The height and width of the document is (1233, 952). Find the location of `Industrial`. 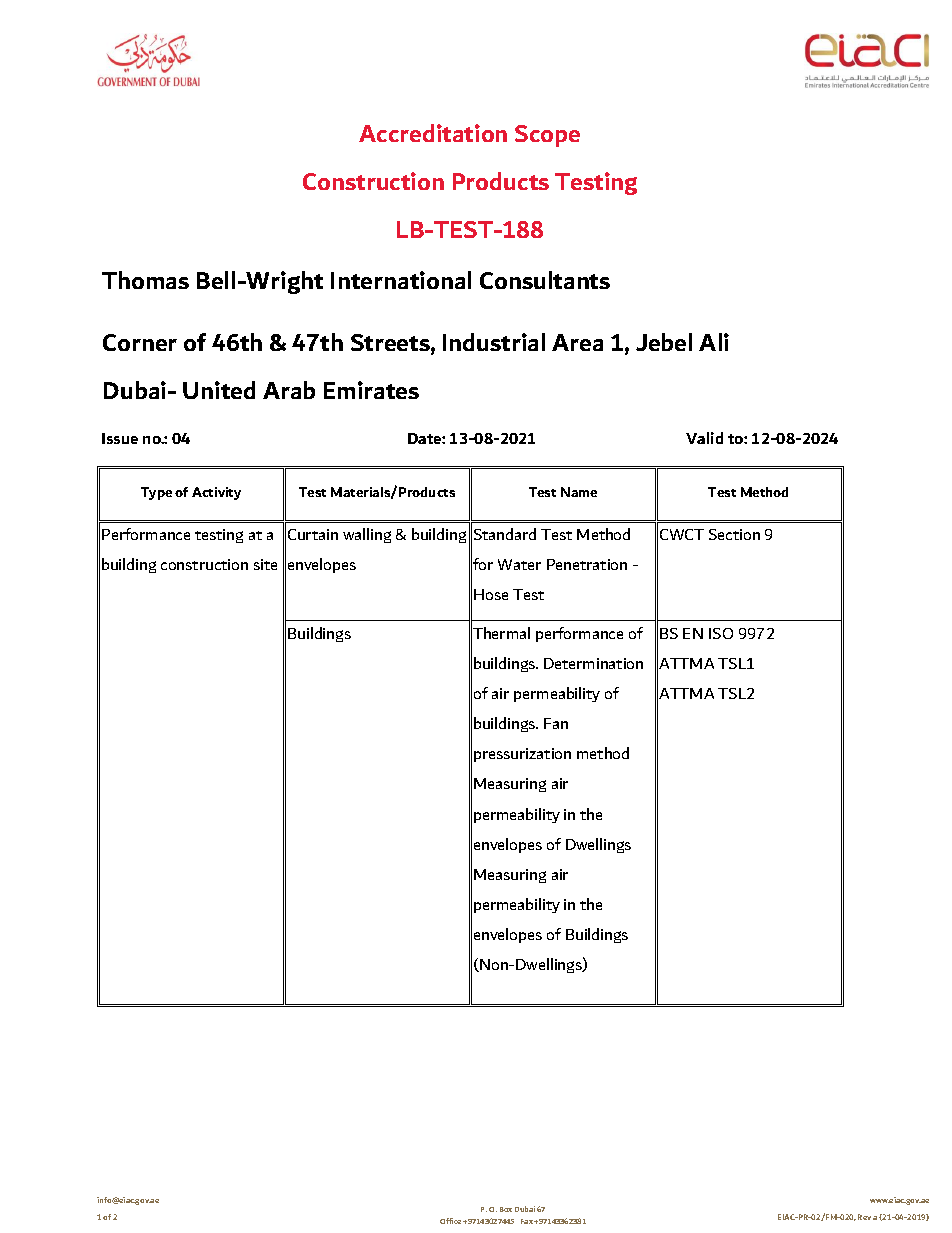

Industrial is located at coordinates (494, 342).
